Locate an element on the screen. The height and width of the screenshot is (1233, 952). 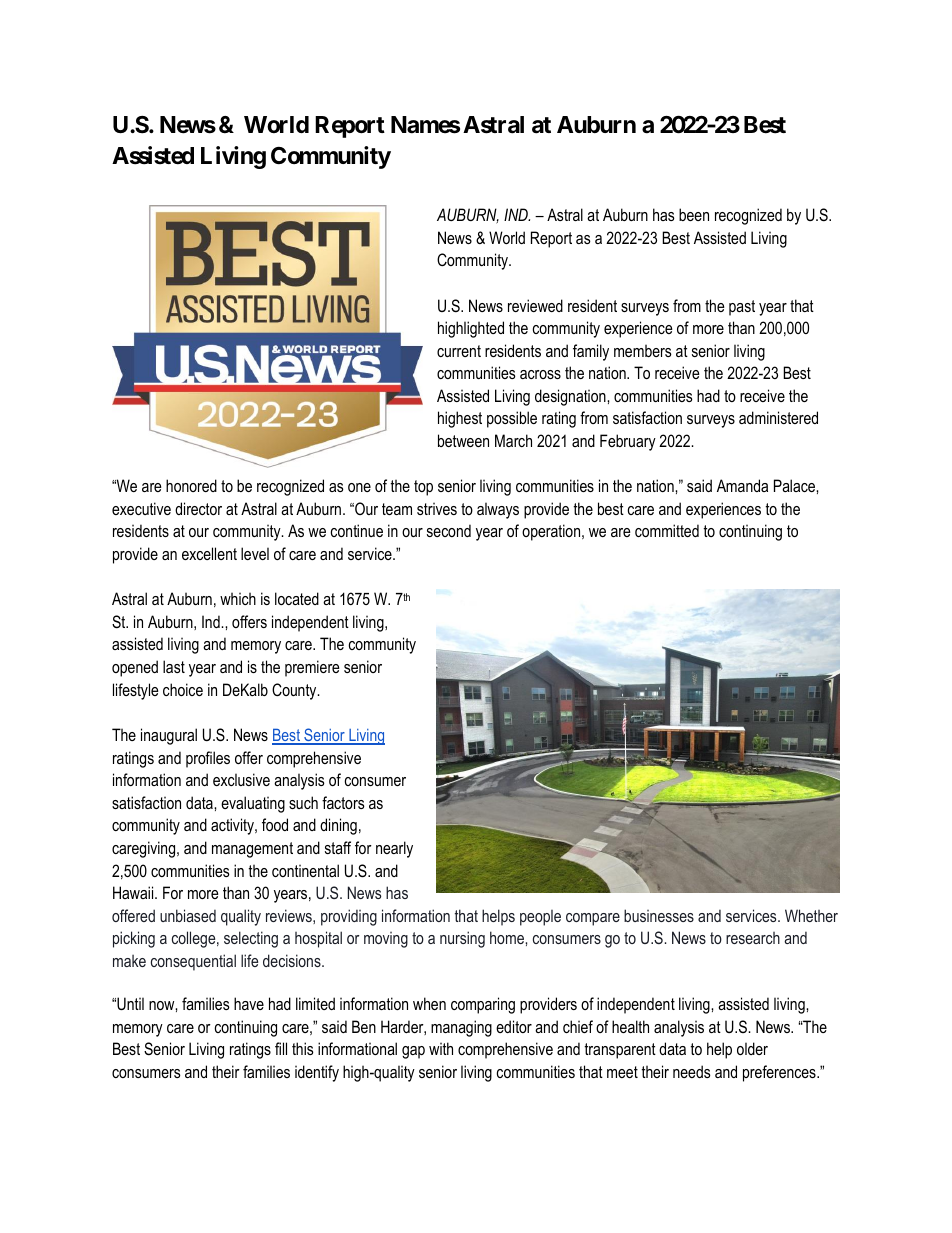
current is located at coordinates (459, 351).
